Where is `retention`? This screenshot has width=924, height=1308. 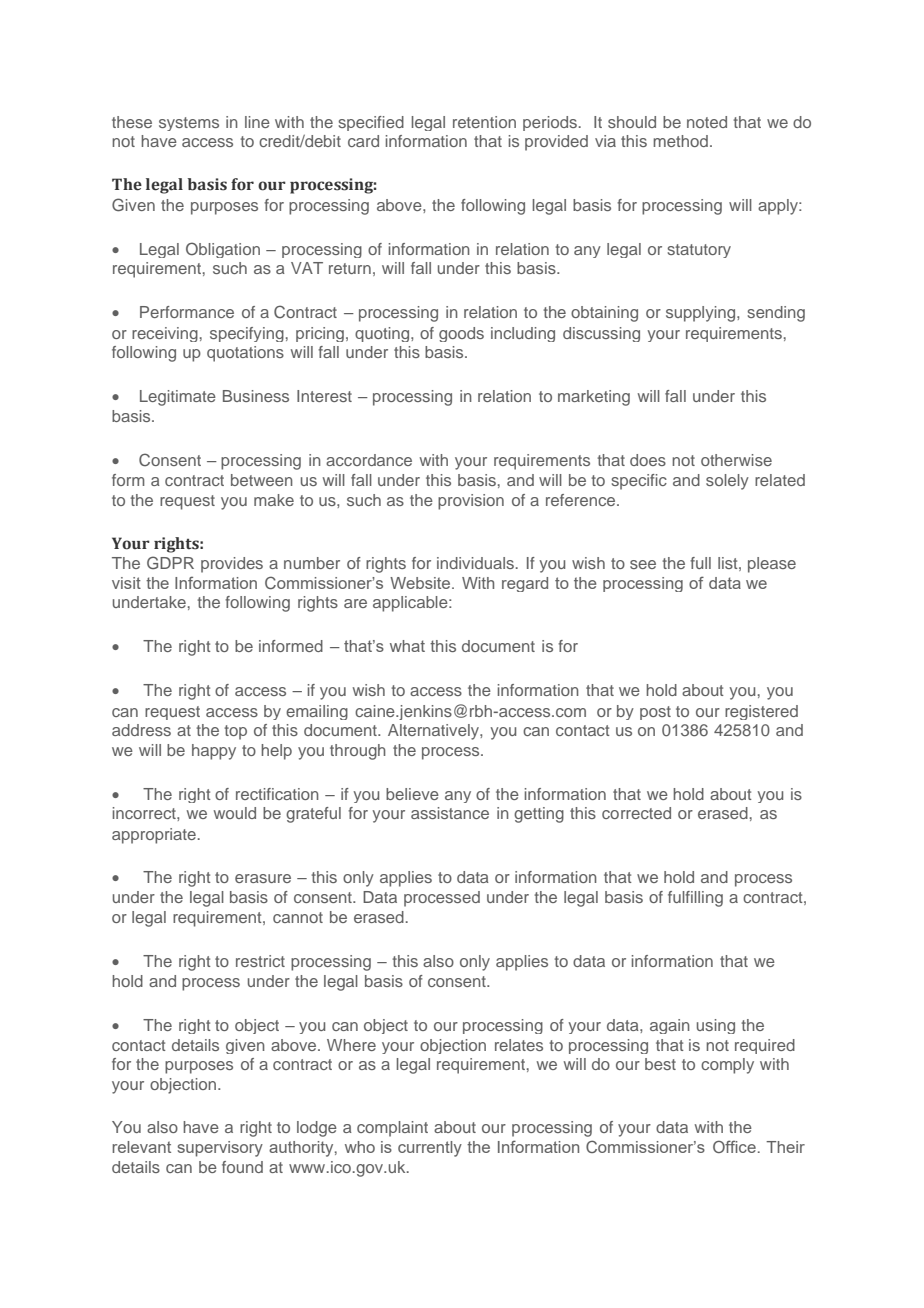 retention is located at coordinates (484, 122).
